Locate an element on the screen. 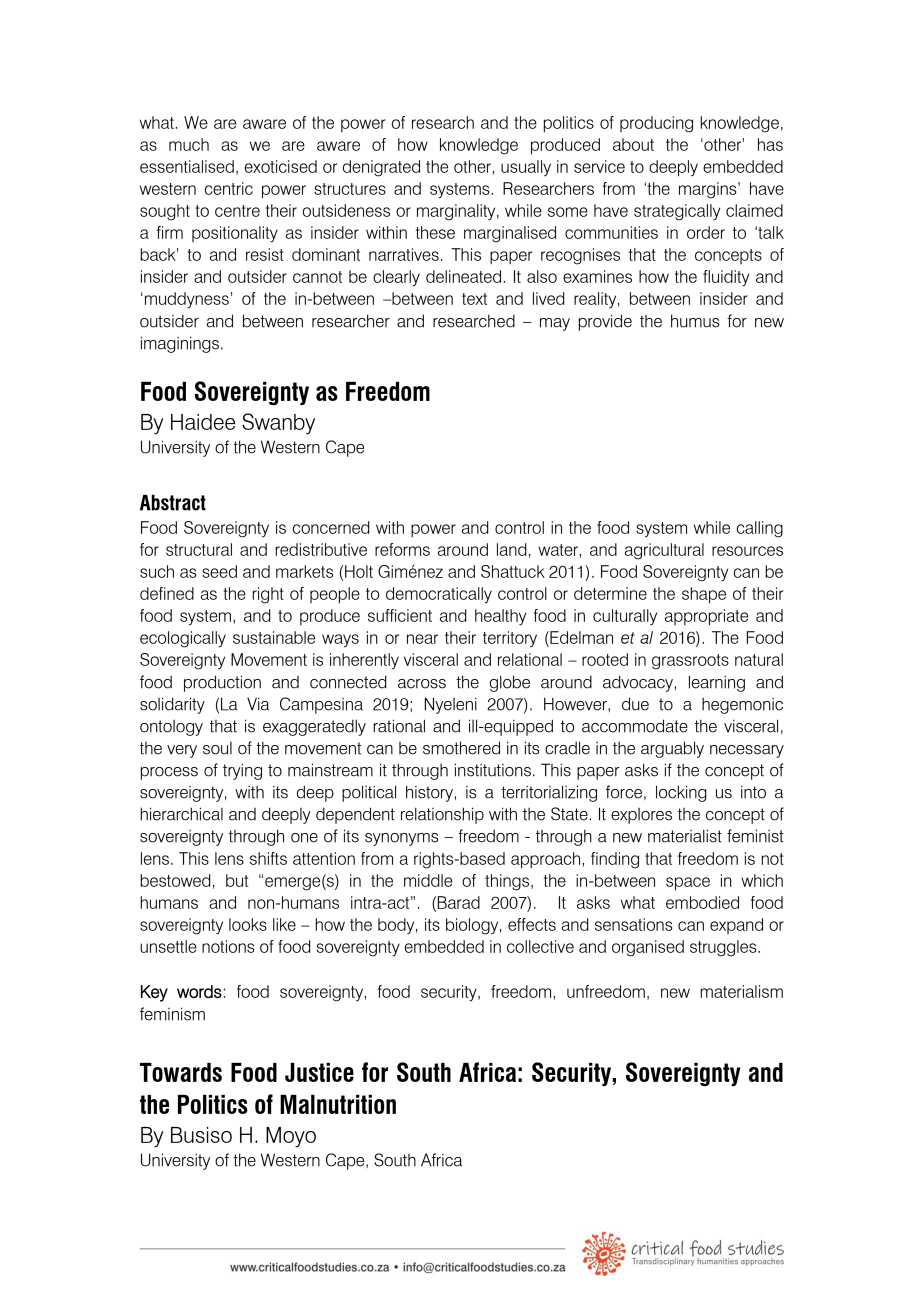  Towards is located at coordinates (181, 1072).
